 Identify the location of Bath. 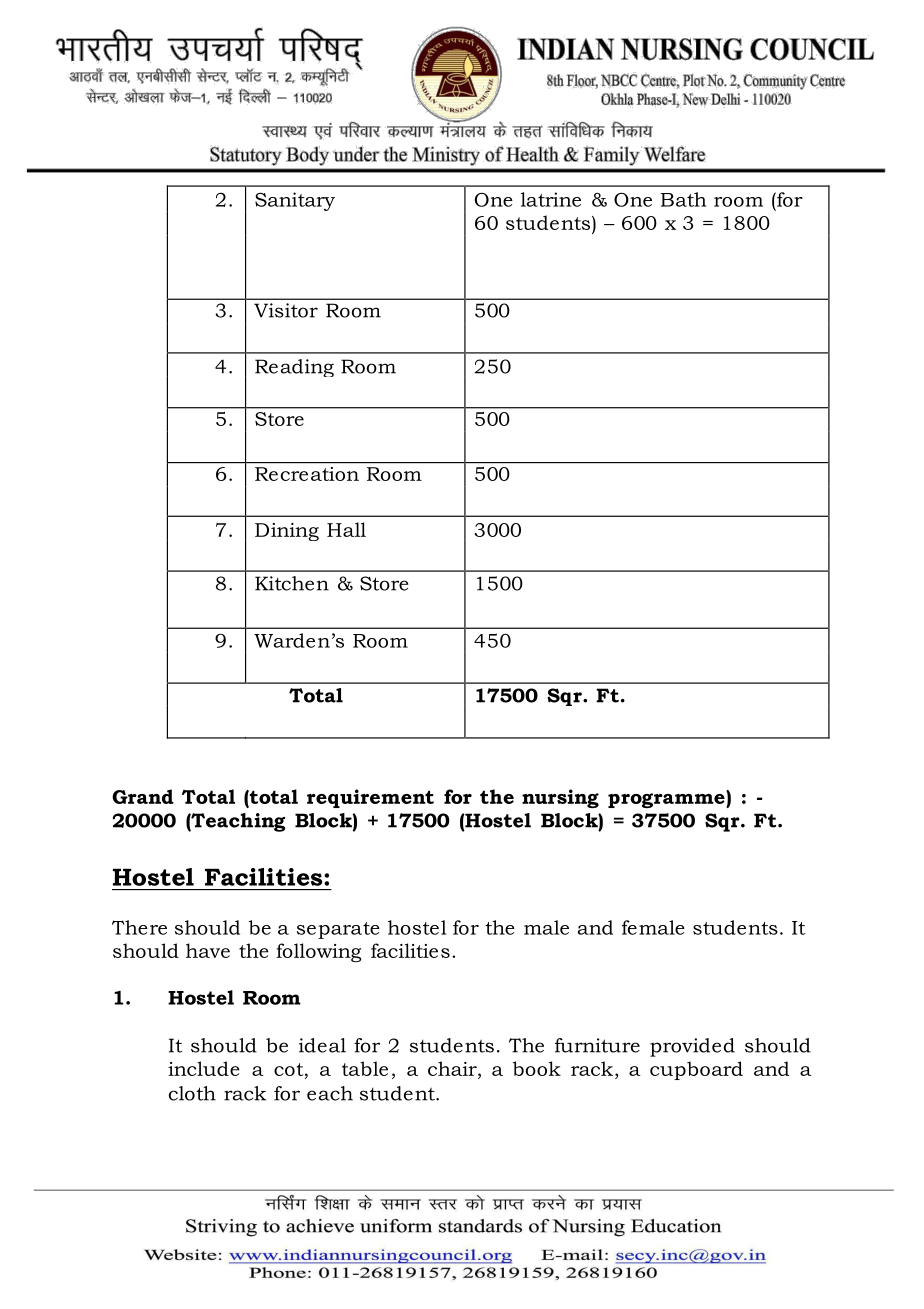
(683, 199).
